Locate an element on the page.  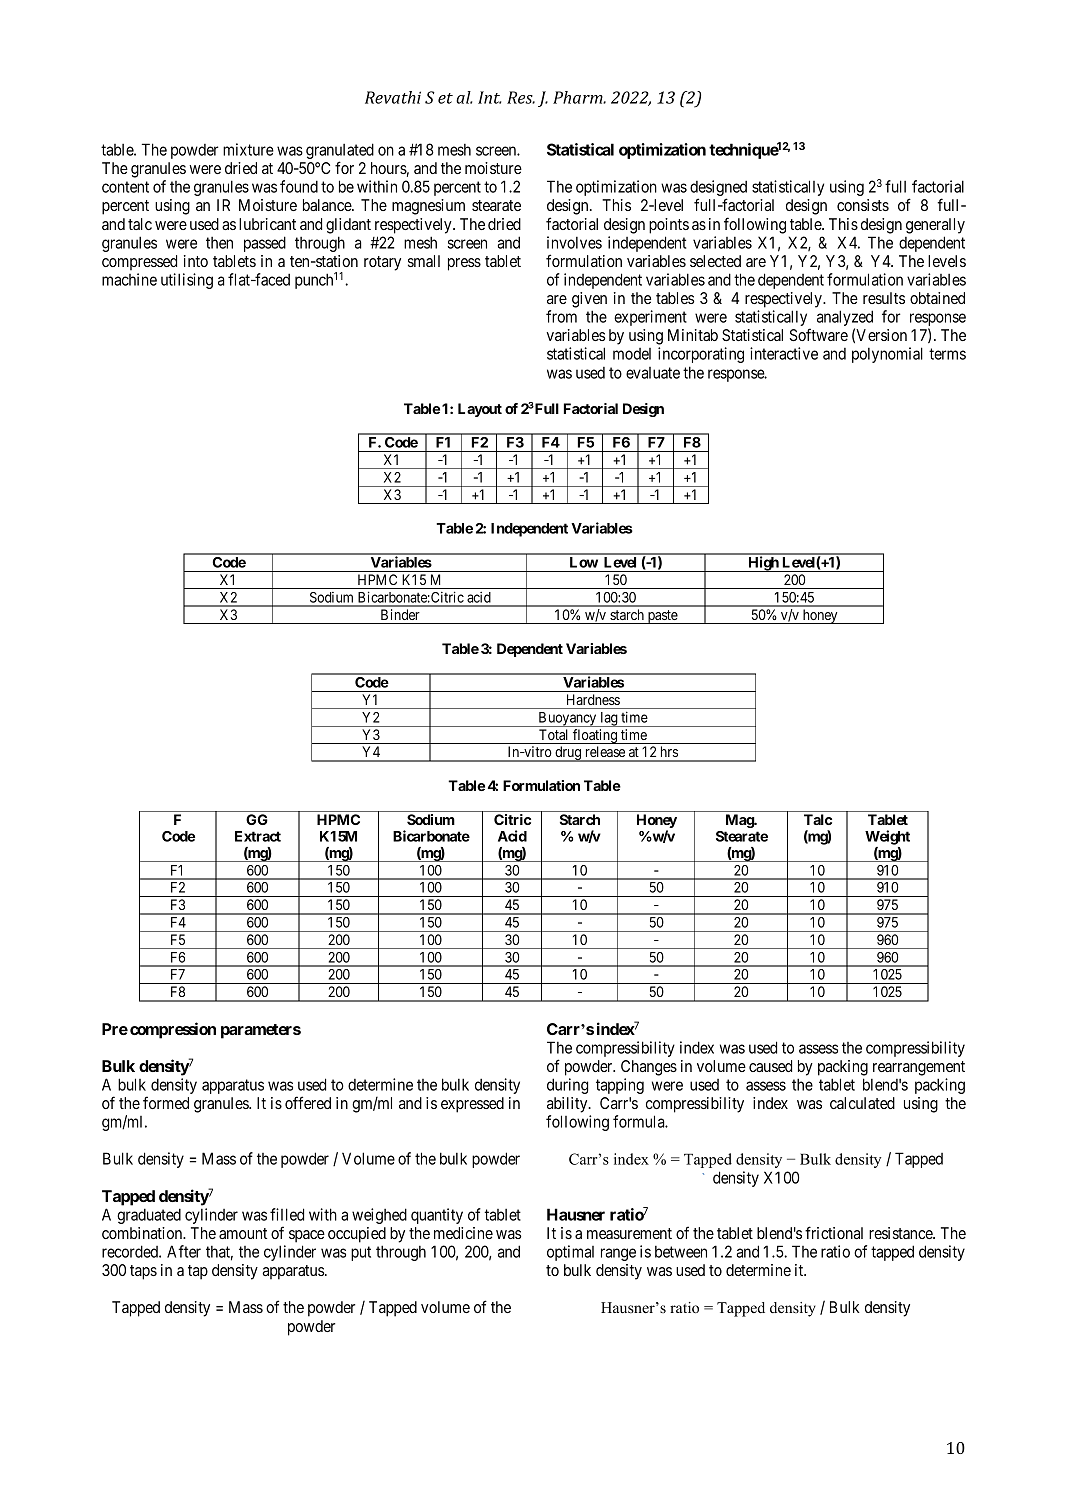
calculated is located at coordinates (862, 1103).
